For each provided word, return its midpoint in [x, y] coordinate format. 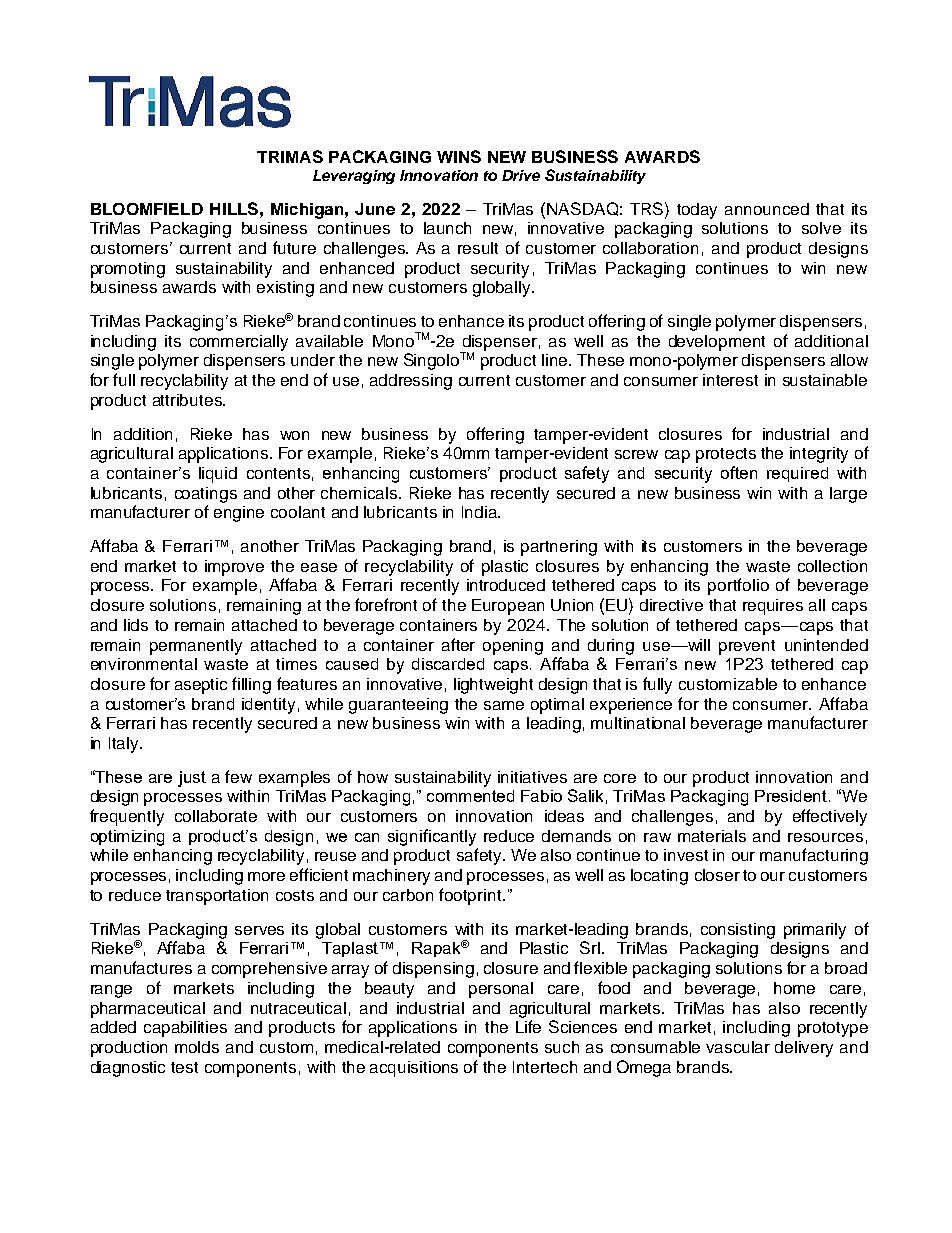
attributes [188, 400]
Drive [521, 175]
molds [197, 1047]
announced [767, 209]
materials [712, 836]
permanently [196, 647]
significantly [432, 837]
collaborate [216, 816]
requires [773, 607]
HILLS [234, 208]
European [508, 607]
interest [730, 380]
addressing [411, 382]
